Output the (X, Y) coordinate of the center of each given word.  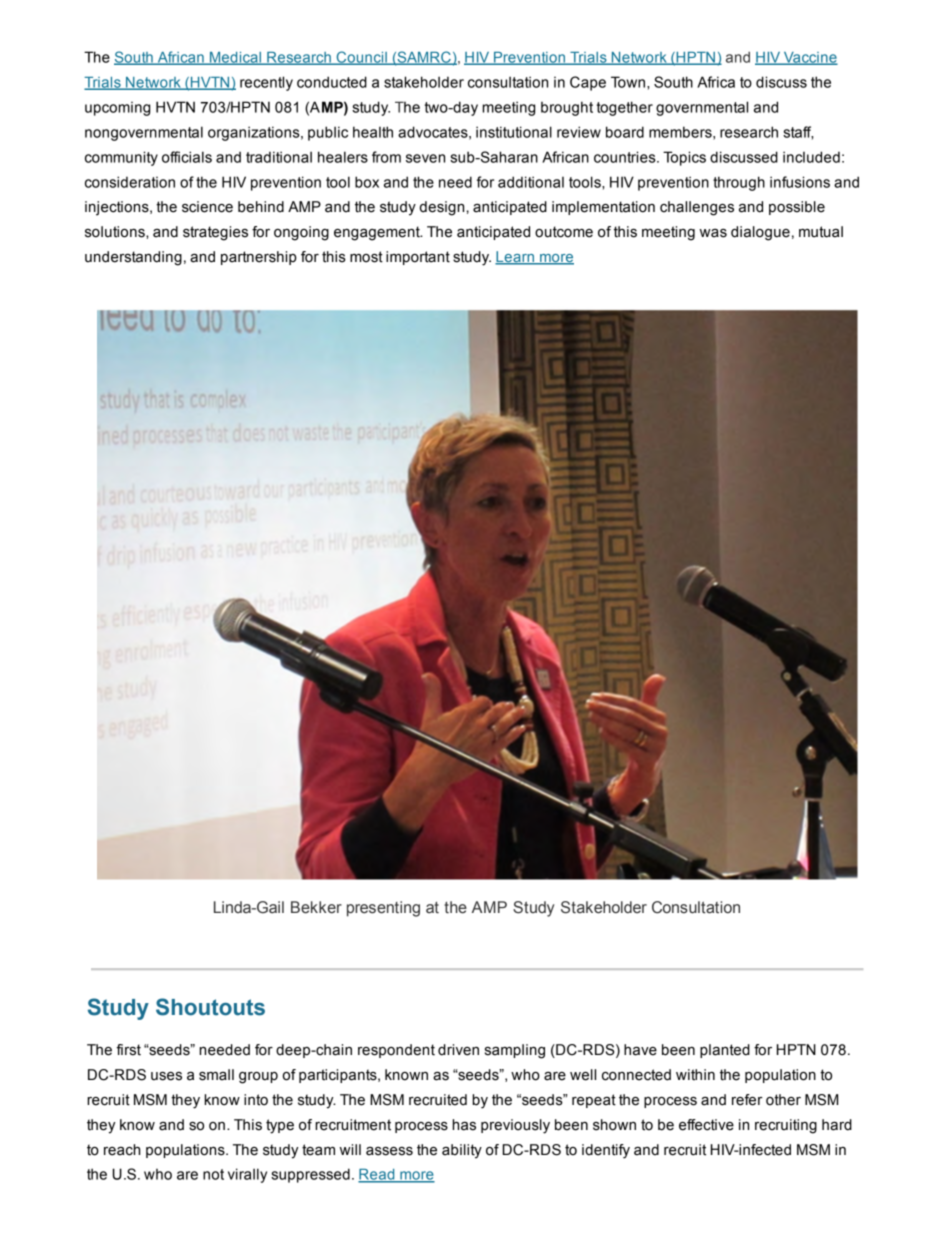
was (713, 233)
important (418, 258)
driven (458, 1050)
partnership (259, 258)
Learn (516, 258)
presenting (383, 909)
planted (725, 1051)
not (213, 1174)
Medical (236, 58)
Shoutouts (210, 1007)
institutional (514, 132)
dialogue (760, 233)
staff (798, 133)
